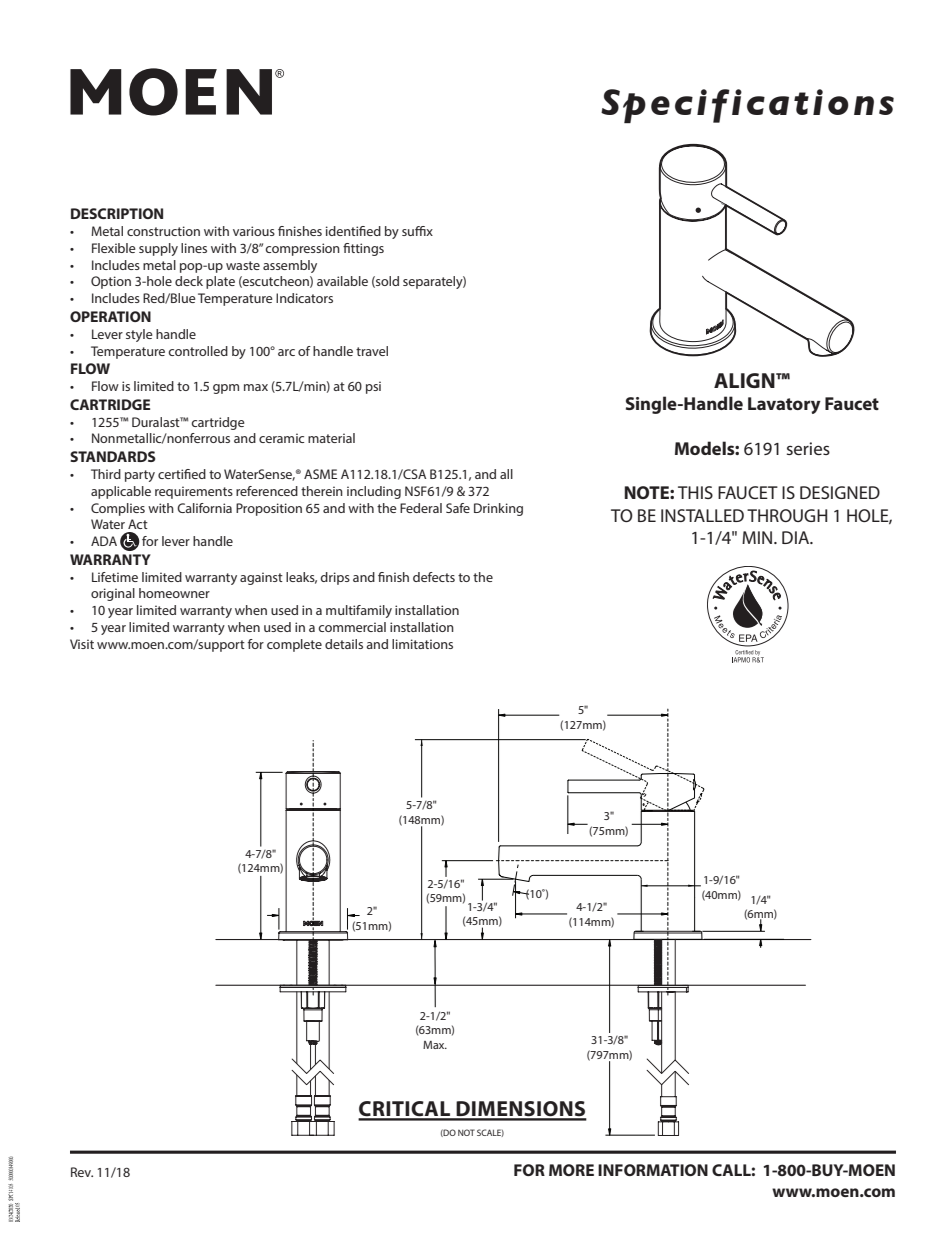 This screenshot has height=1233, width=952. I want to click on homeowner, so click(174, 593).
